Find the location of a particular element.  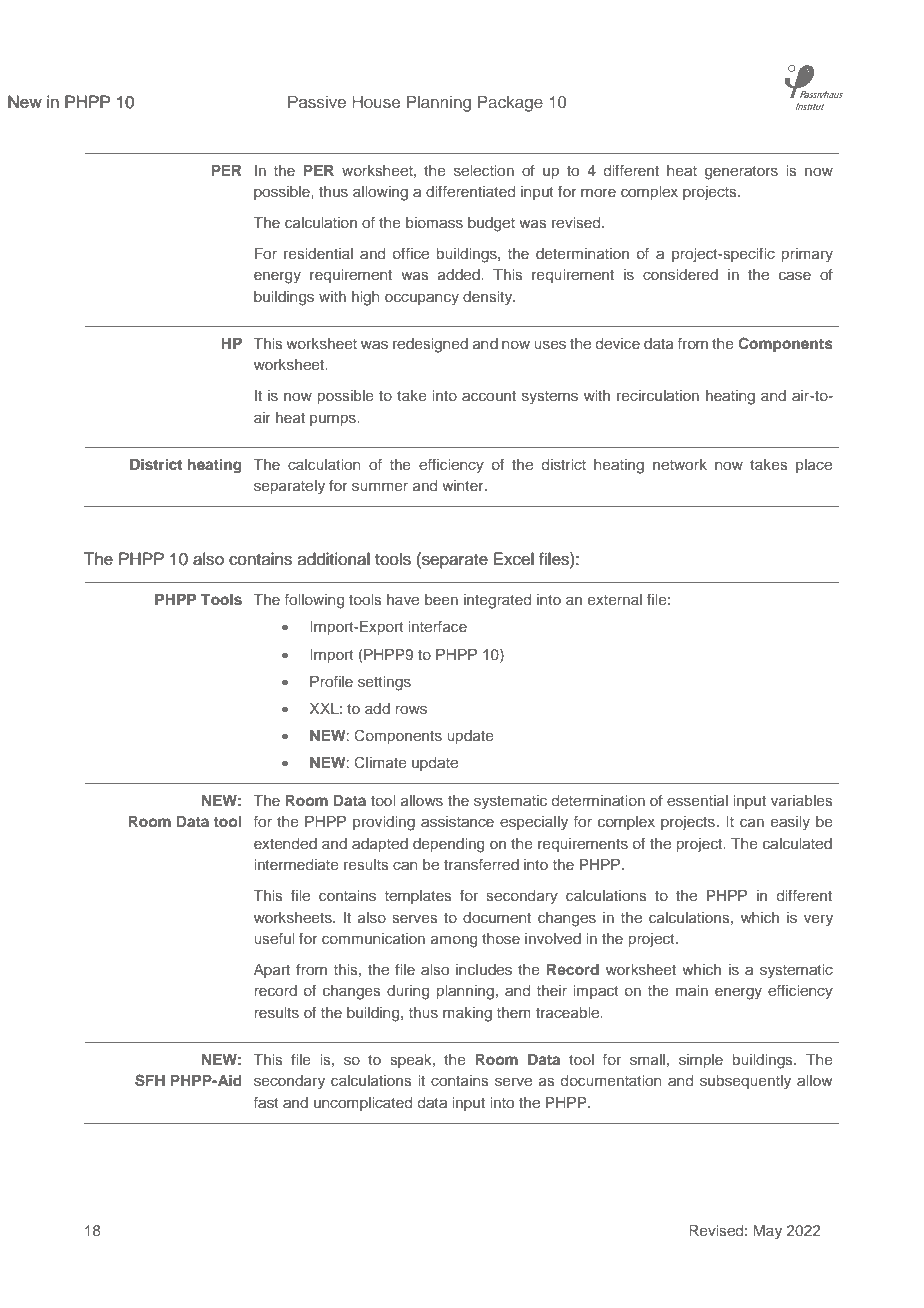

Excel is located at coordinates (514, 559).
